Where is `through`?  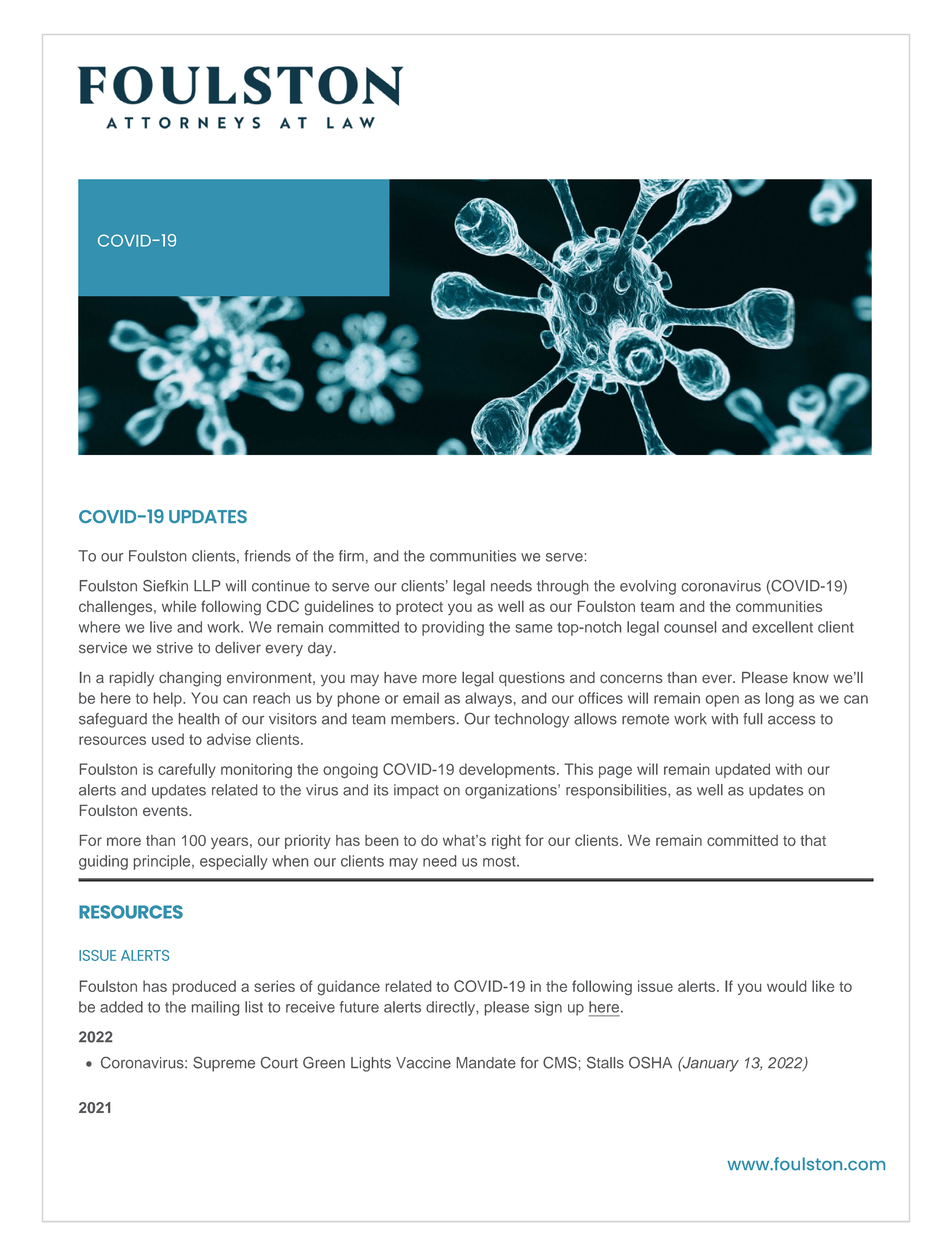
through is located at coordinates (562, 587).
